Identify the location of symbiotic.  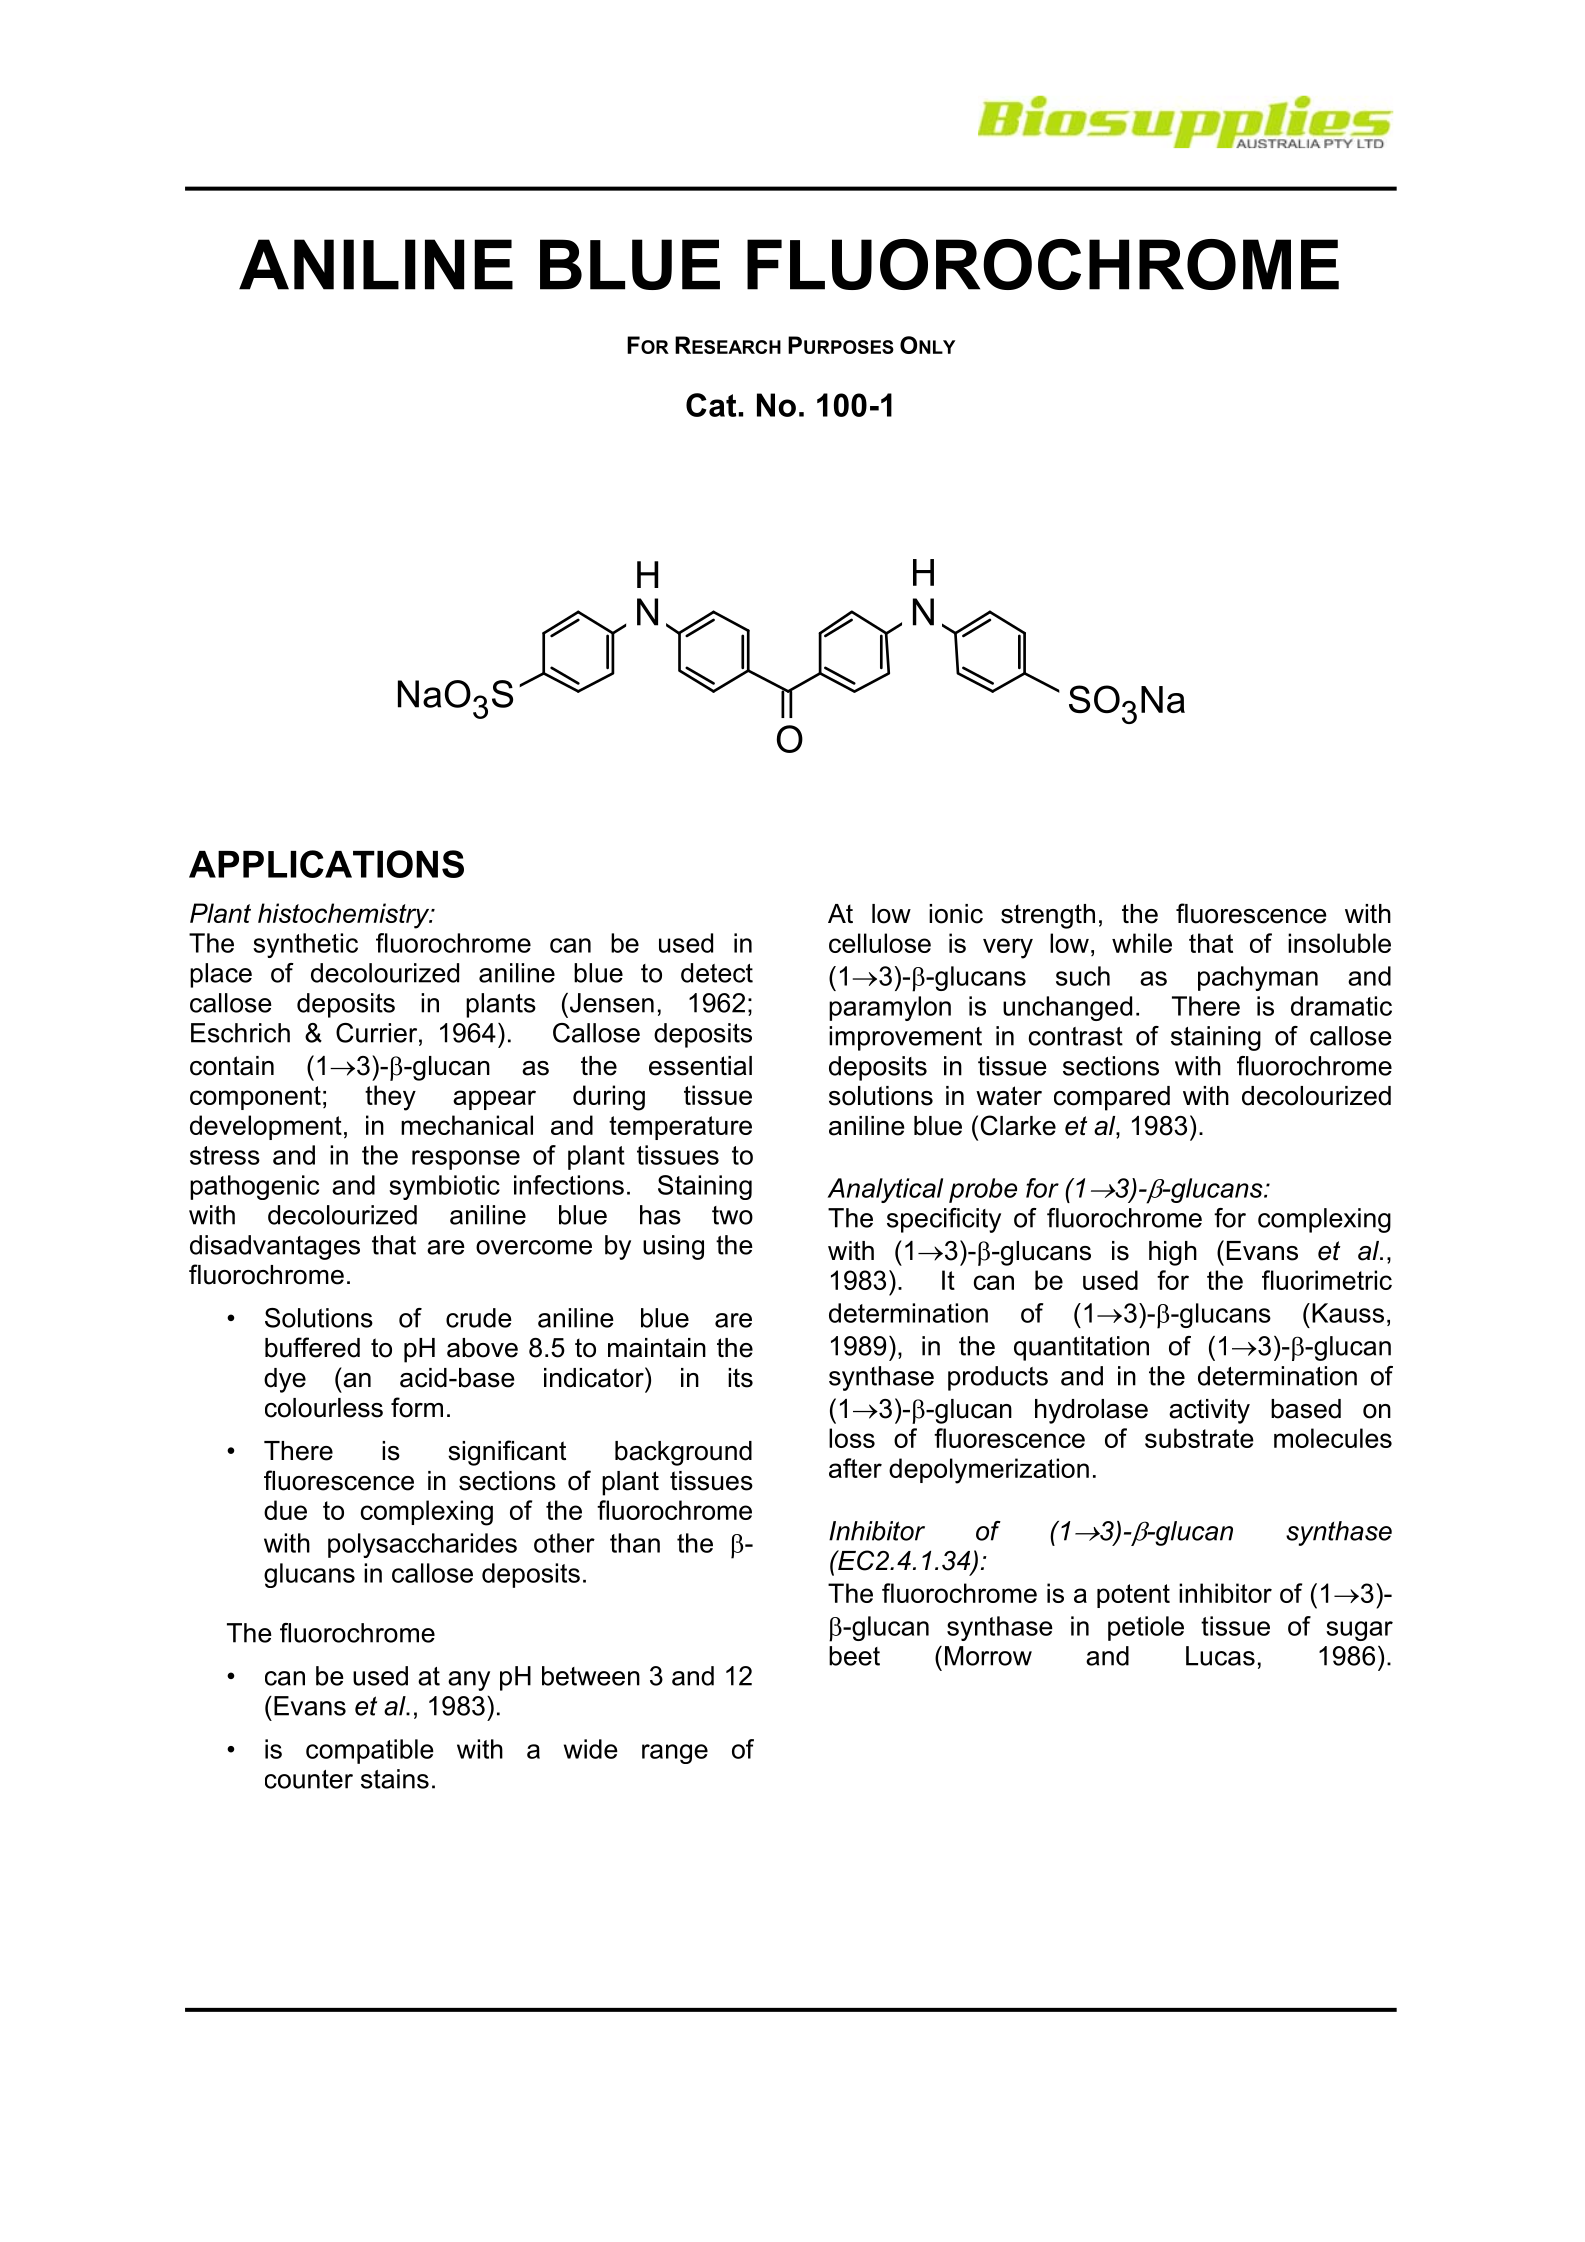
(444, 1187).
